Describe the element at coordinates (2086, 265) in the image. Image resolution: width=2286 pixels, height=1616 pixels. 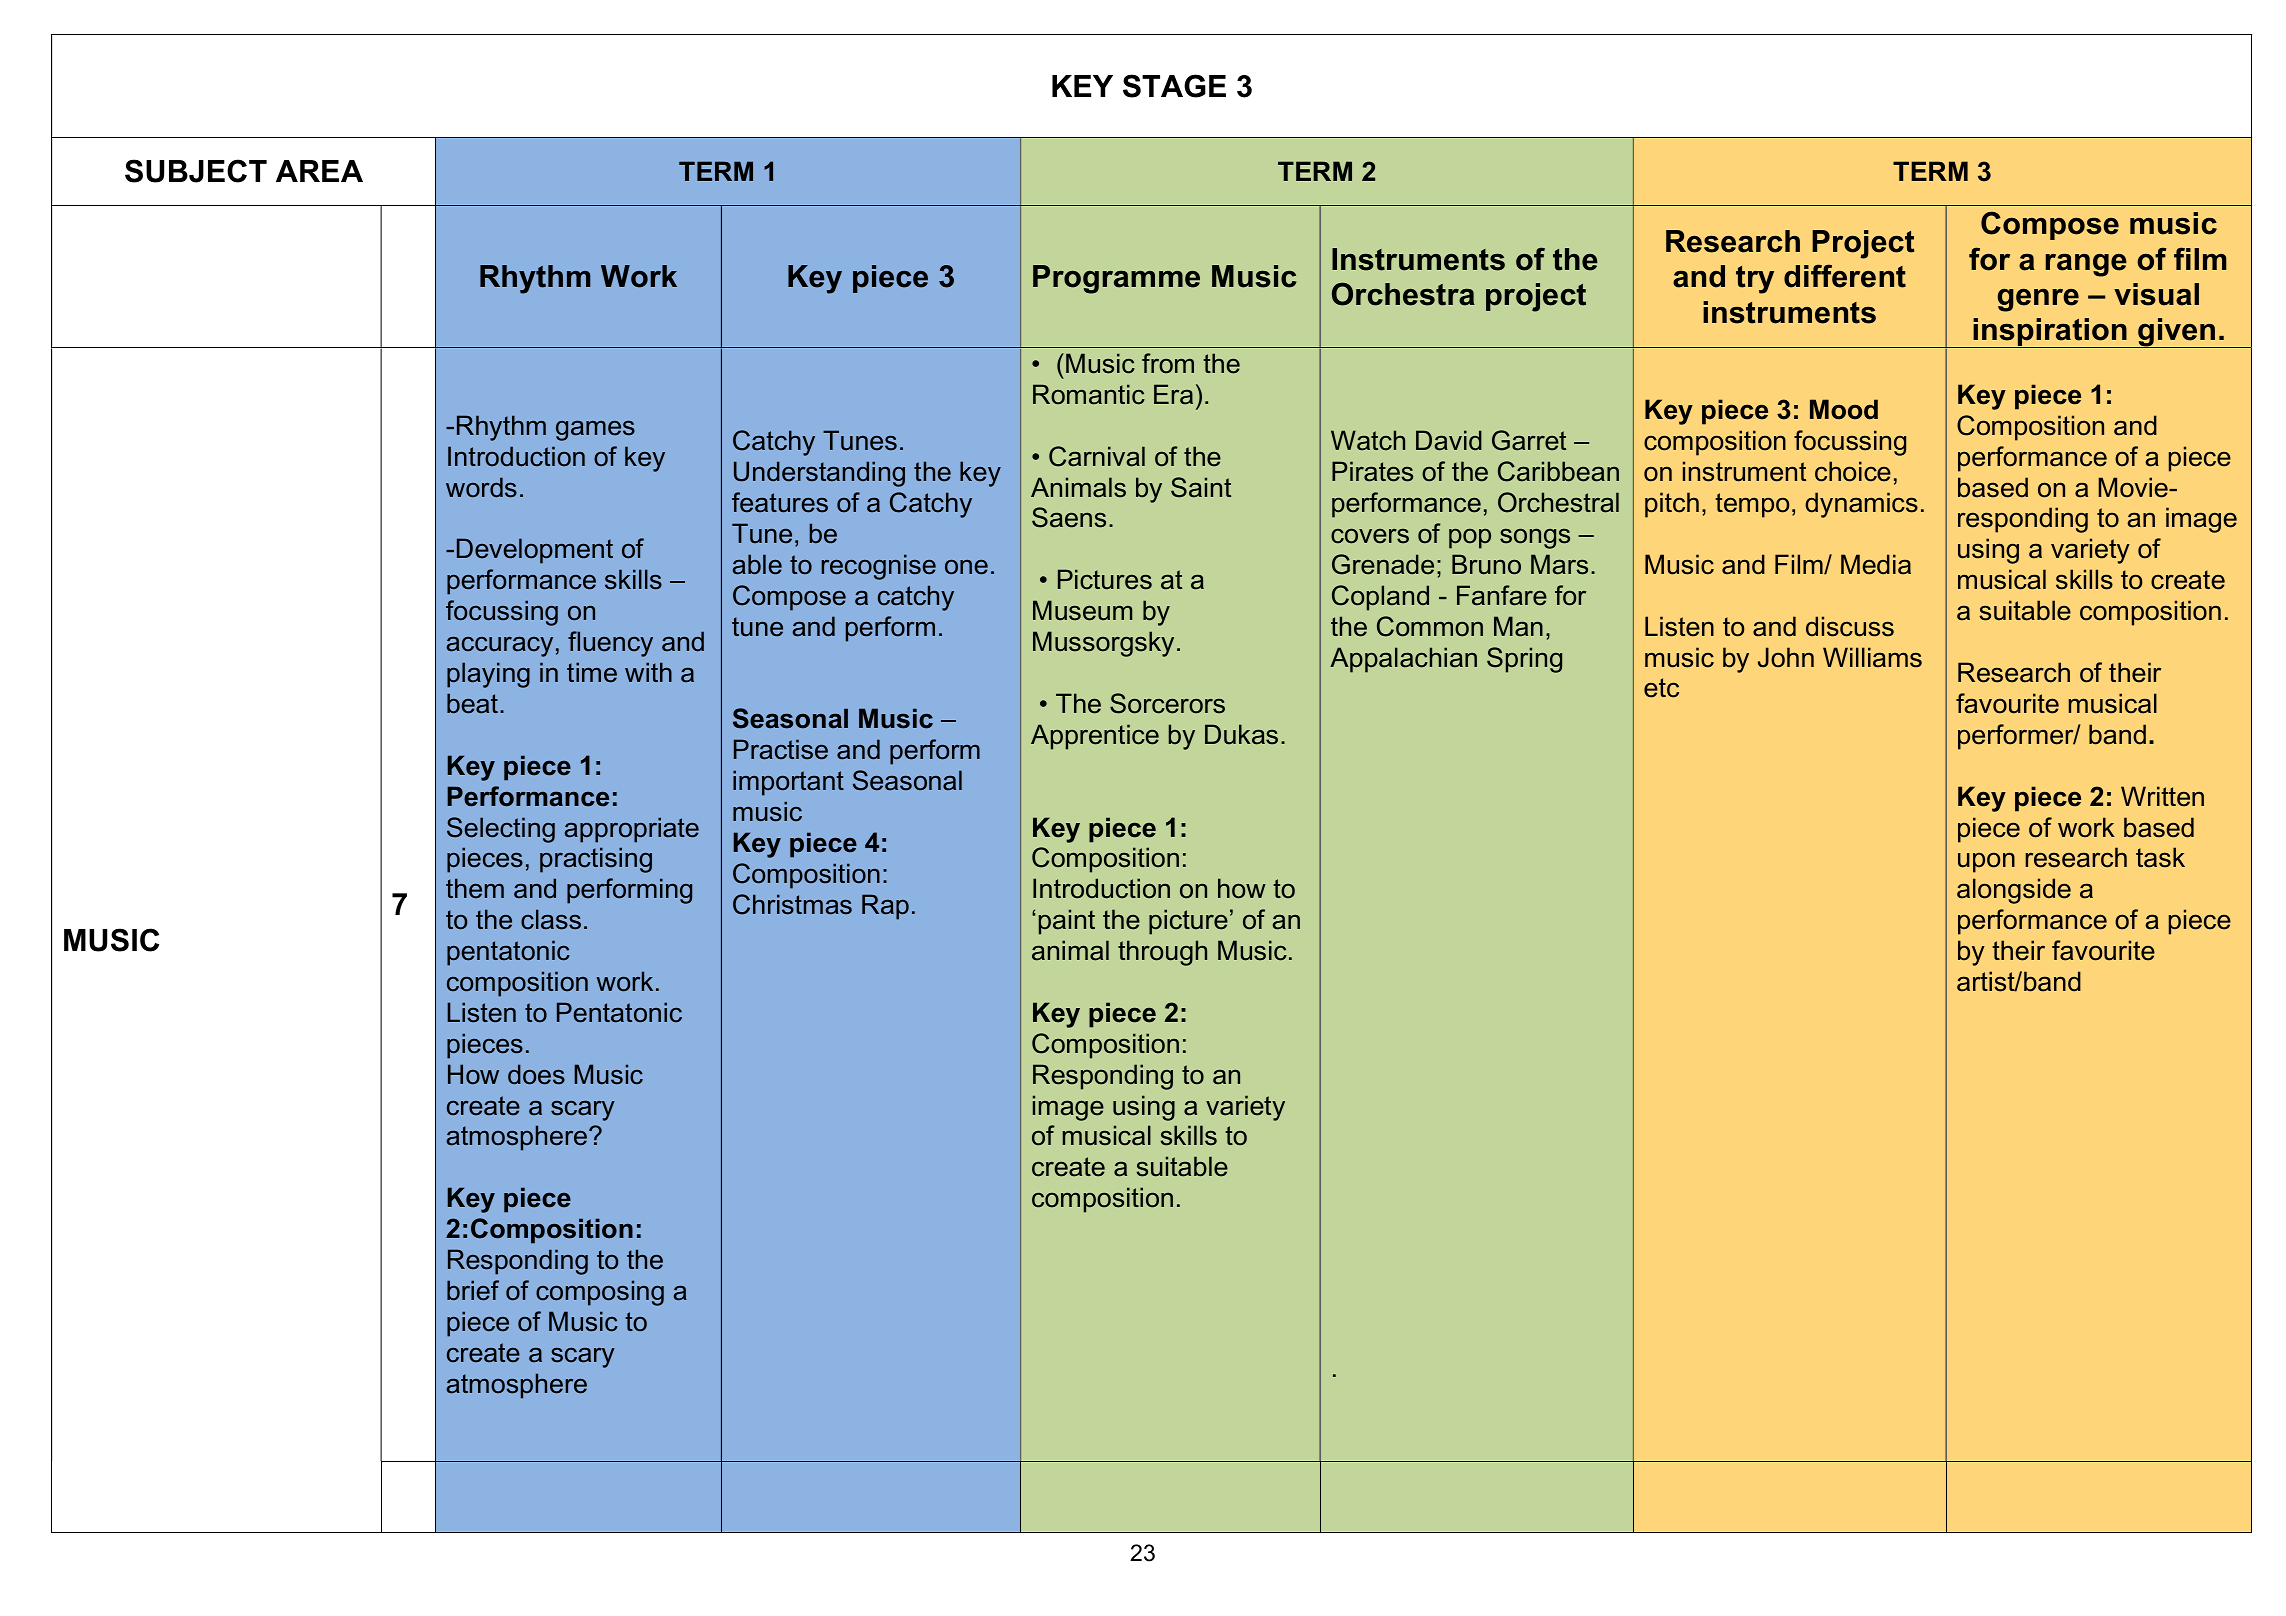
I see `range` at that location.
